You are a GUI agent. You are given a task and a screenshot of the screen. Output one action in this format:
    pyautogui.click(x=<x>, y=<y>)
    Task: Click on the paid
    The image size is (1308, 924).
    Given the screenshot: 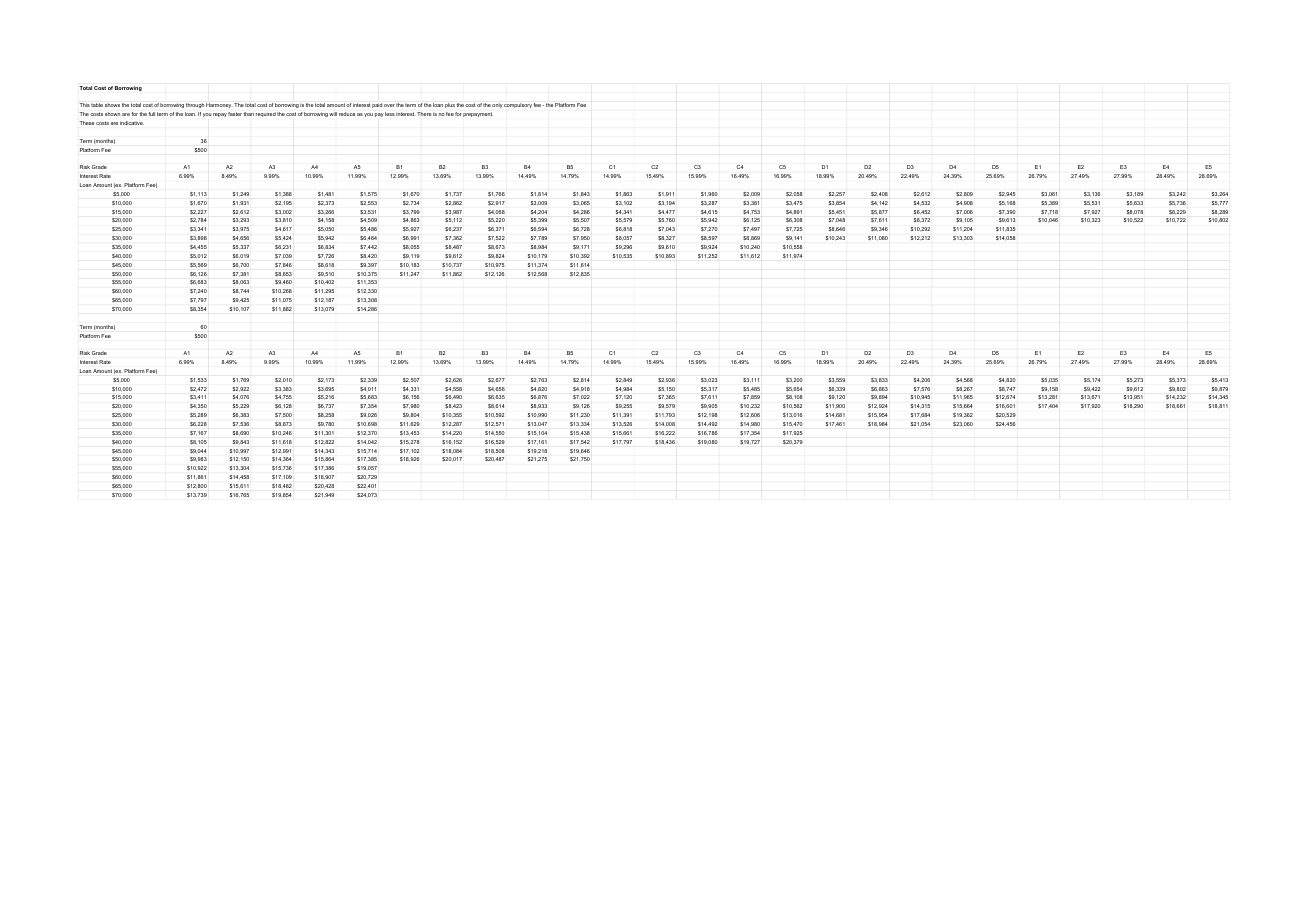 What is the action you would take?
    pyautogui.click(x=377, y=105)
